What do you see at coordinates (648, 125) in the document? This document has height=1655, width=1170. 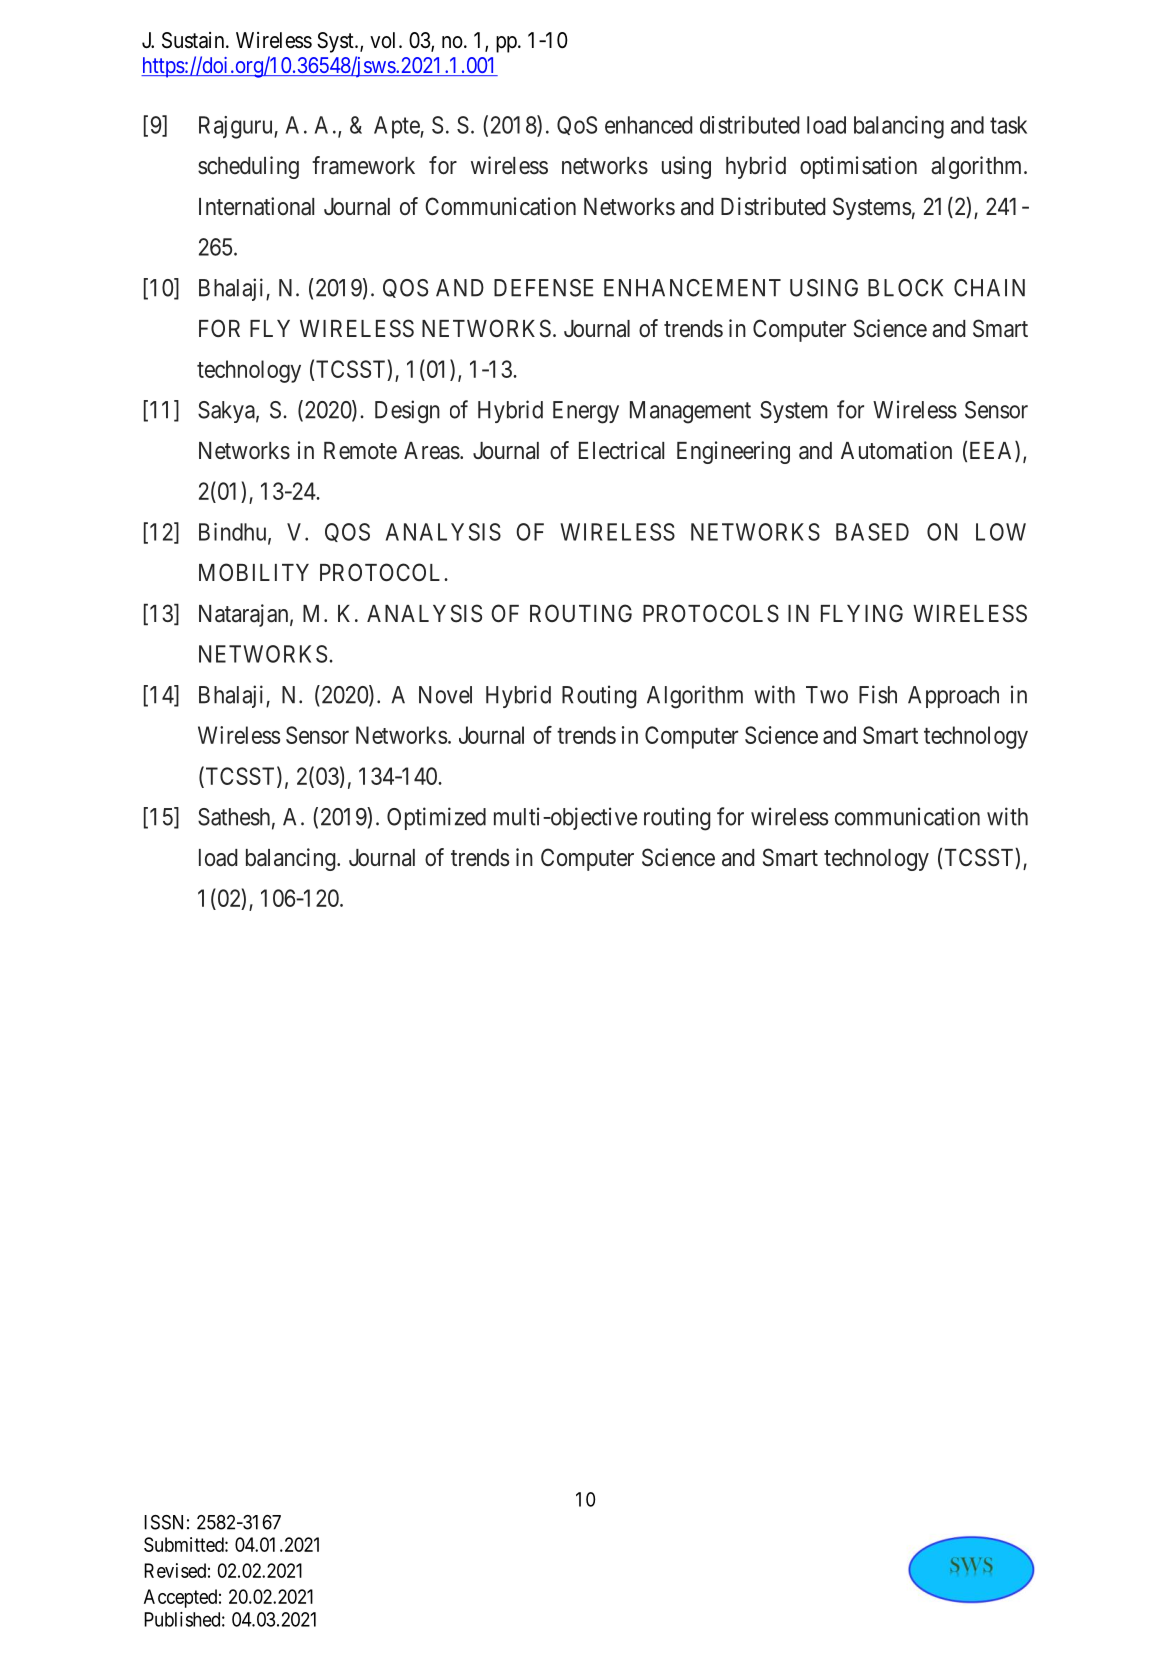 I see `enhanced` at bounding box center [648, 125].
